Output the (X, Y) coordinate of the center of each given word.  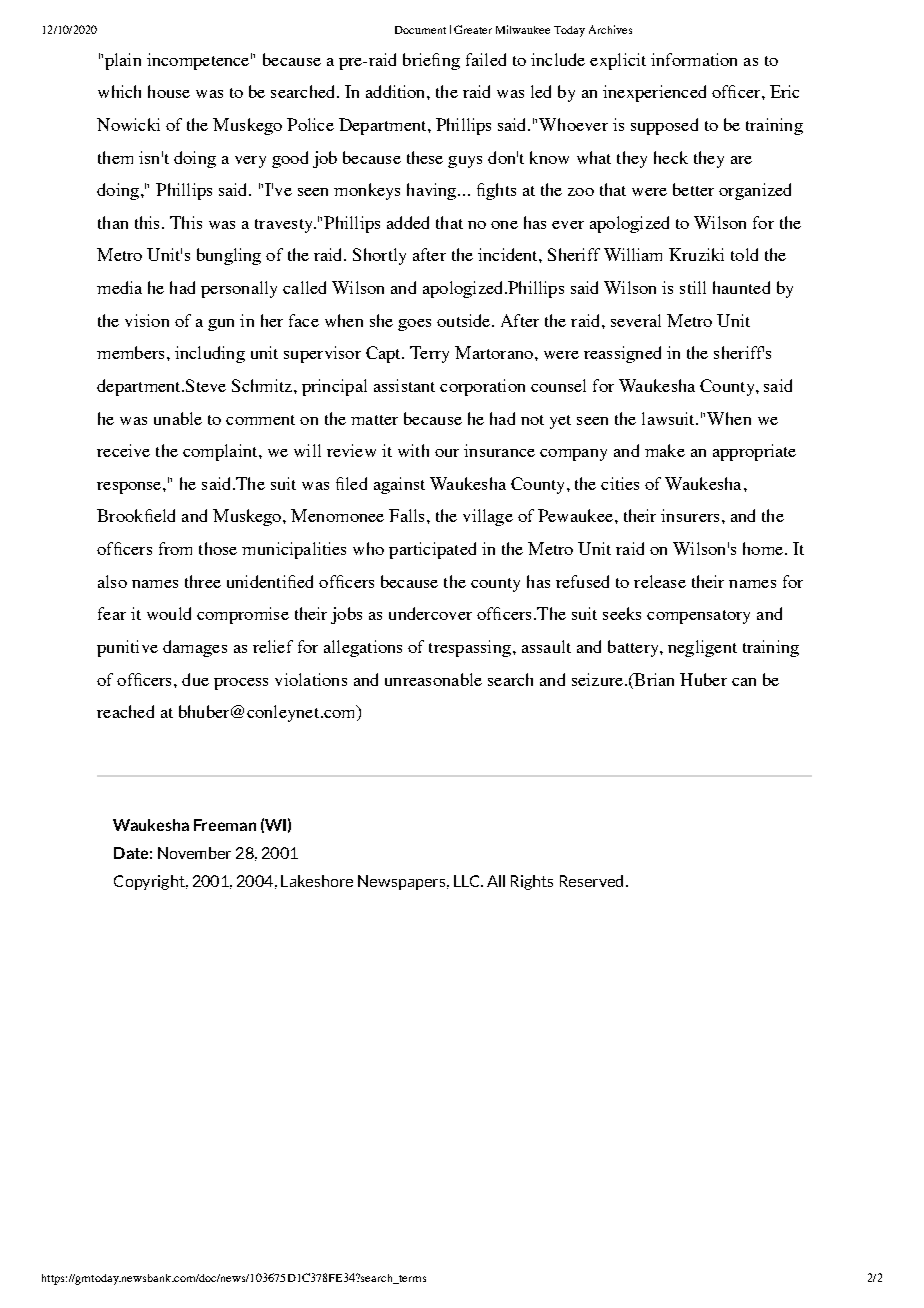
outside (465, 320)
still (693, 287)
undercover (430, 613)
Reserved (591, 881)
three (203, 581)
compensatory (698, 617)
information (694, 59)
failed (486, 59)
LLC (468, 881)
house (169, 91)
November (194, 853)
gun (221, 325)
